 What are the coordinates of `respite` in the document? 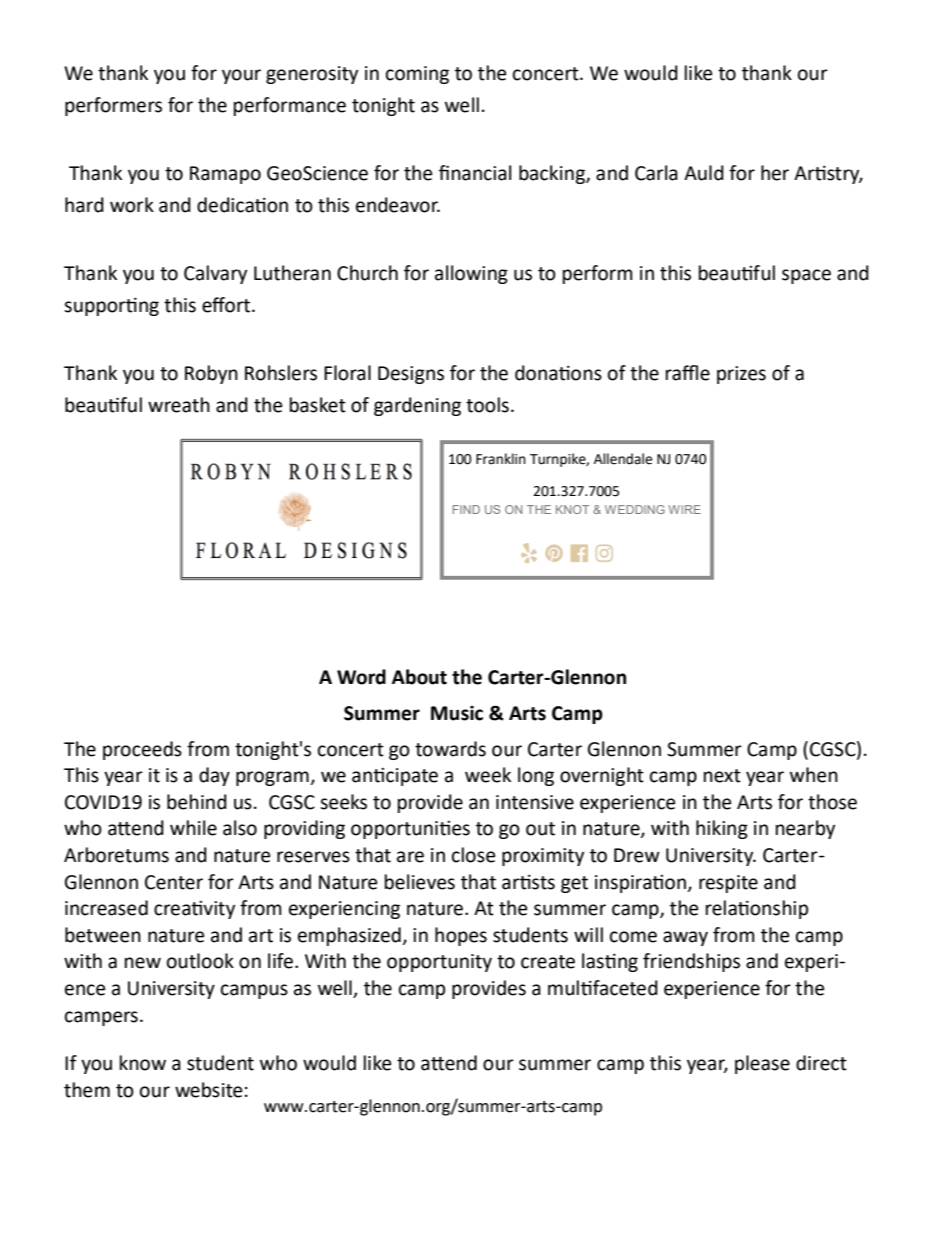 It's located at (728, 884).
